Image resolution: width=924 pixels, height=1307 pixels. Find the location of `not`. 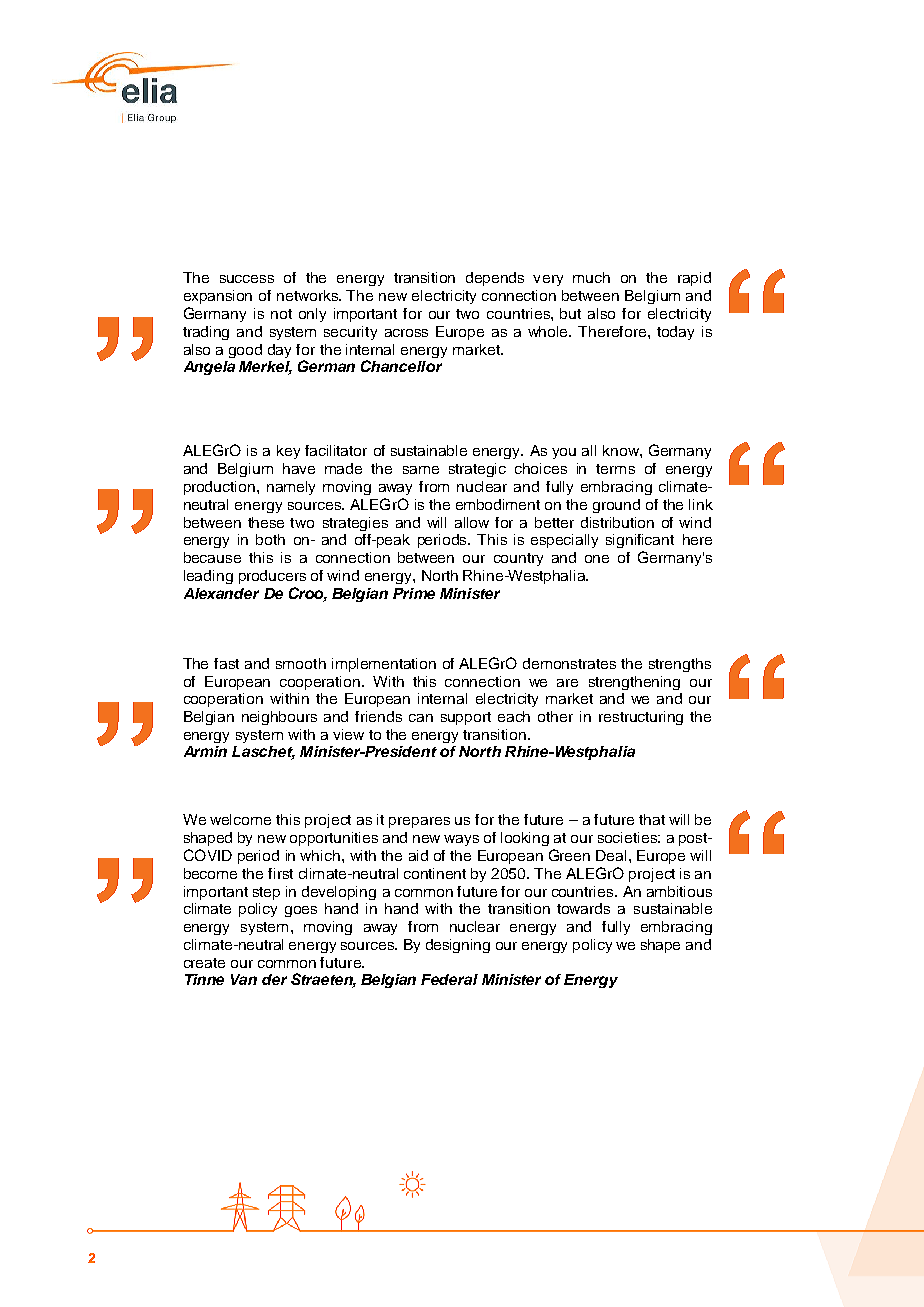

not is located at coordinates (281, 314).
